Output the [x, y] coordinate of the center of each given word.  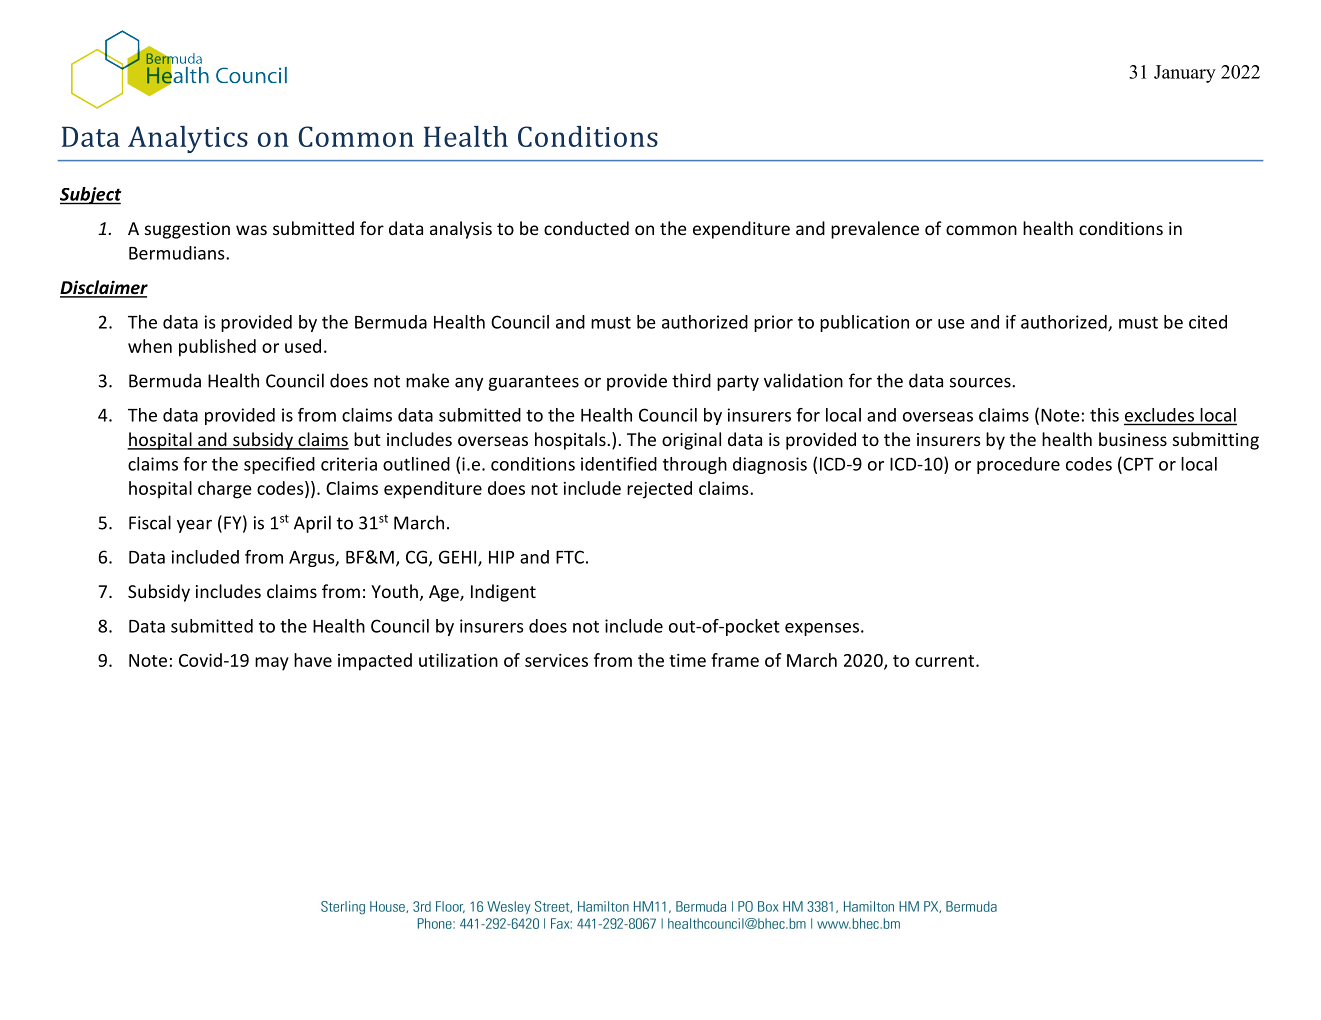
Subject [90, 196]
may [272, 664]
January [1185, 74]
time [687, 660]
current [946, 661]
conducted [586, 228]
